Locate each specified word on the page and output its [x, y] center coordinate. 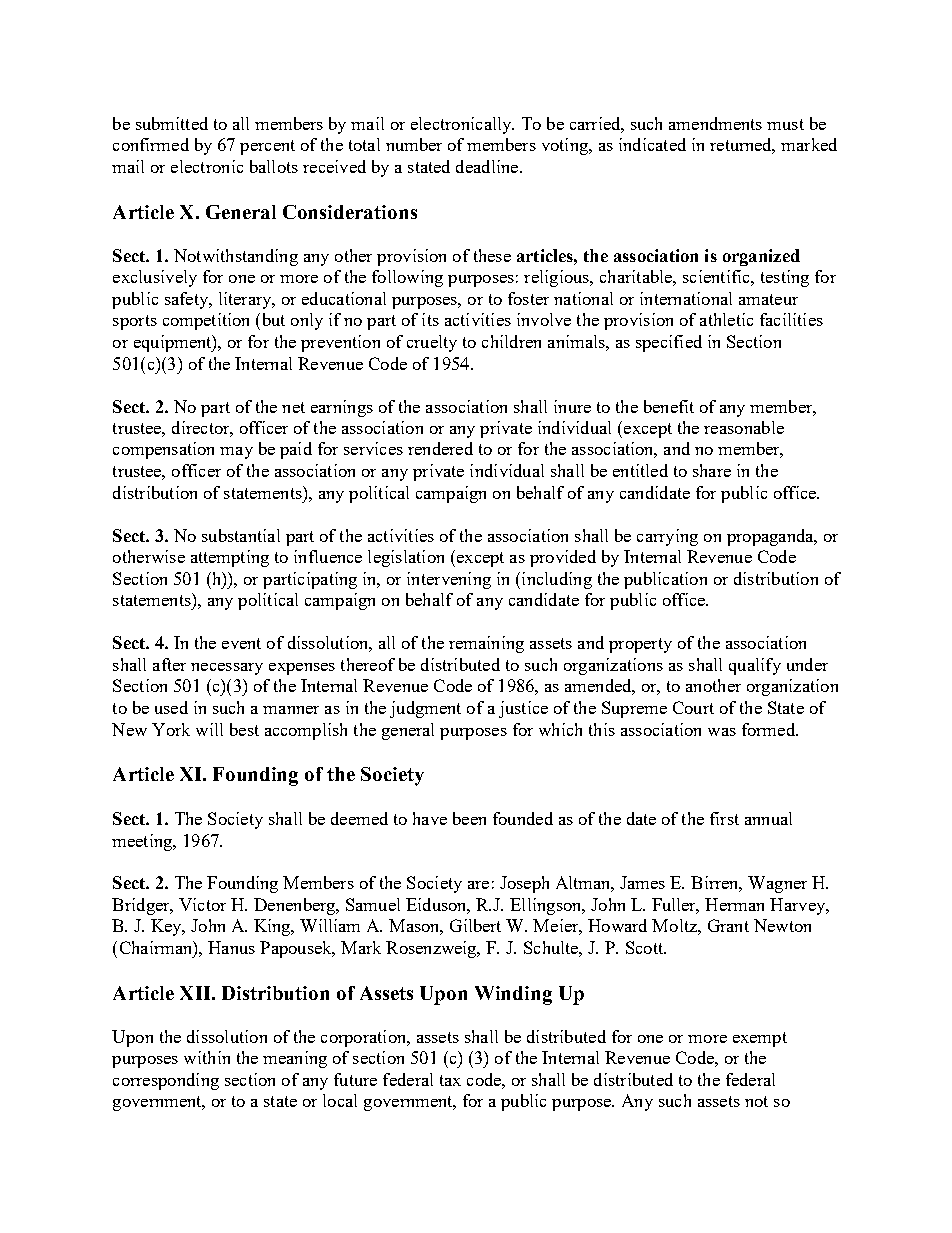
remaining [486, 644]
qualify [755, 666]
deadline [488, 166]
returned [742, 146]
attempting [230, 558]
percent [267, 147]
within [207, 1057]
